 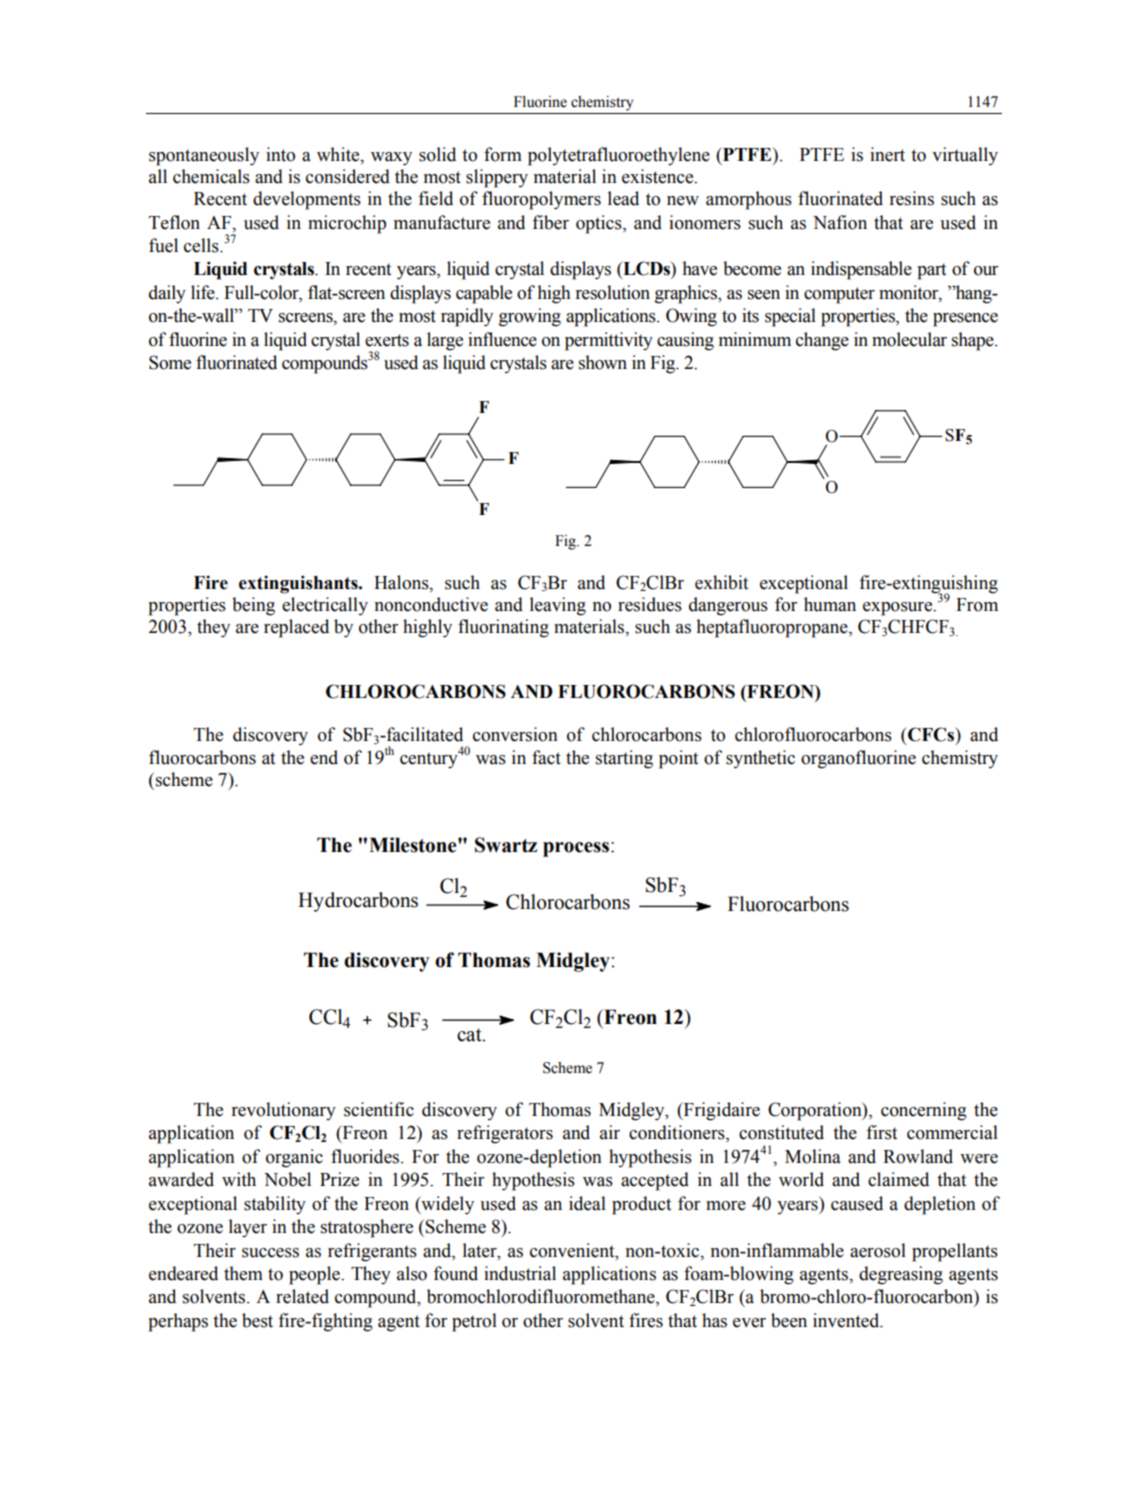 What do you see at coordinates (307, 200) in the document?
I see `developments` at bounding box center [307, 200].
